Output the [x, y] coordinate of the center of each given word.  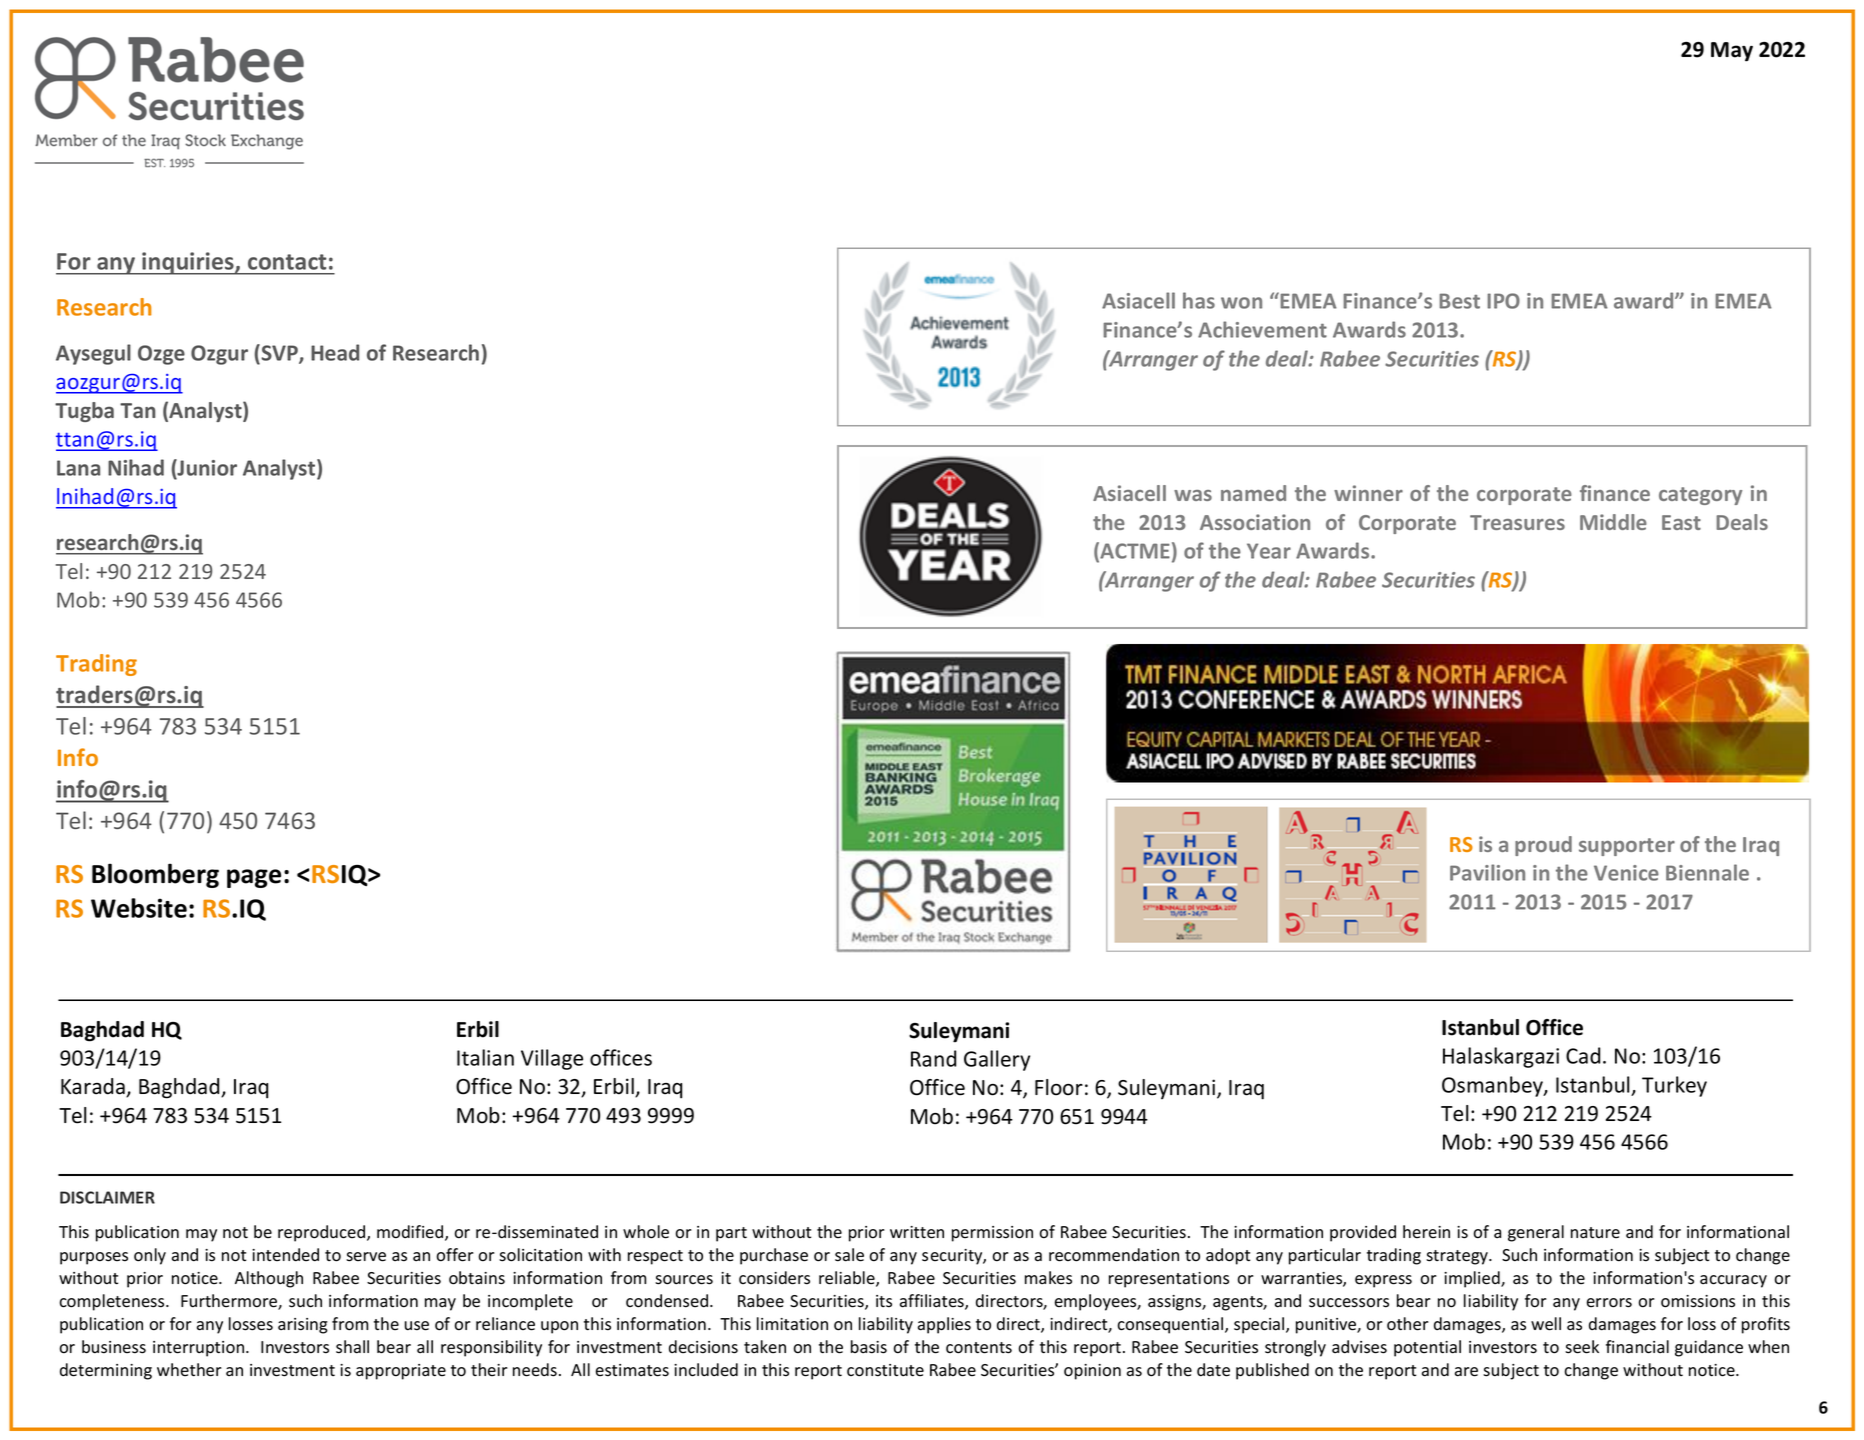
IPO [1503, 301]
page [254, 878]
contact [287, 262]
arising [303, 1326]
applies [944, 1325]
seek [1582, 1347]
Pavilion [1487, 872]
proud [1543, 846]
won [1241, 303]
